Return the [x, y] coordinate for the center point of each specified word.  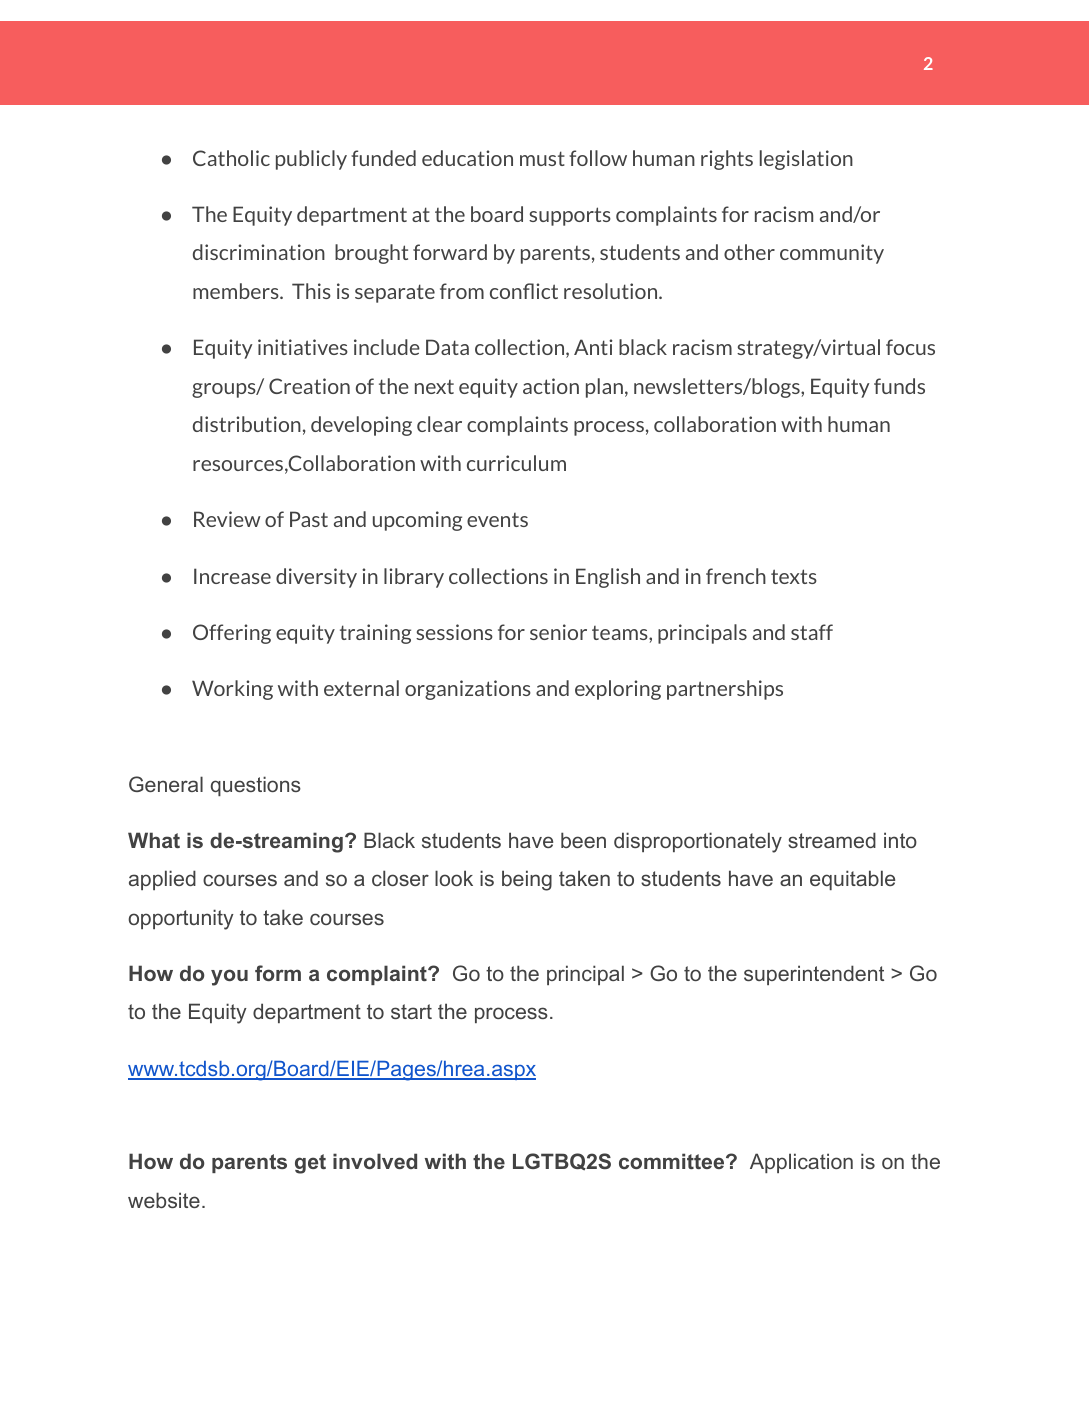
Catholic [231, 158]
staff [812, 632]
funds [899, 386]
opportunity [181, 919]
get [310, 1164]
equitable [852, 880]
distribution [247, 424]
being [527, 880]
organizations [468, 690]
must [542, 158]
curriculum [516, 463]
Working [232, 690]
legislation [806, 160]
